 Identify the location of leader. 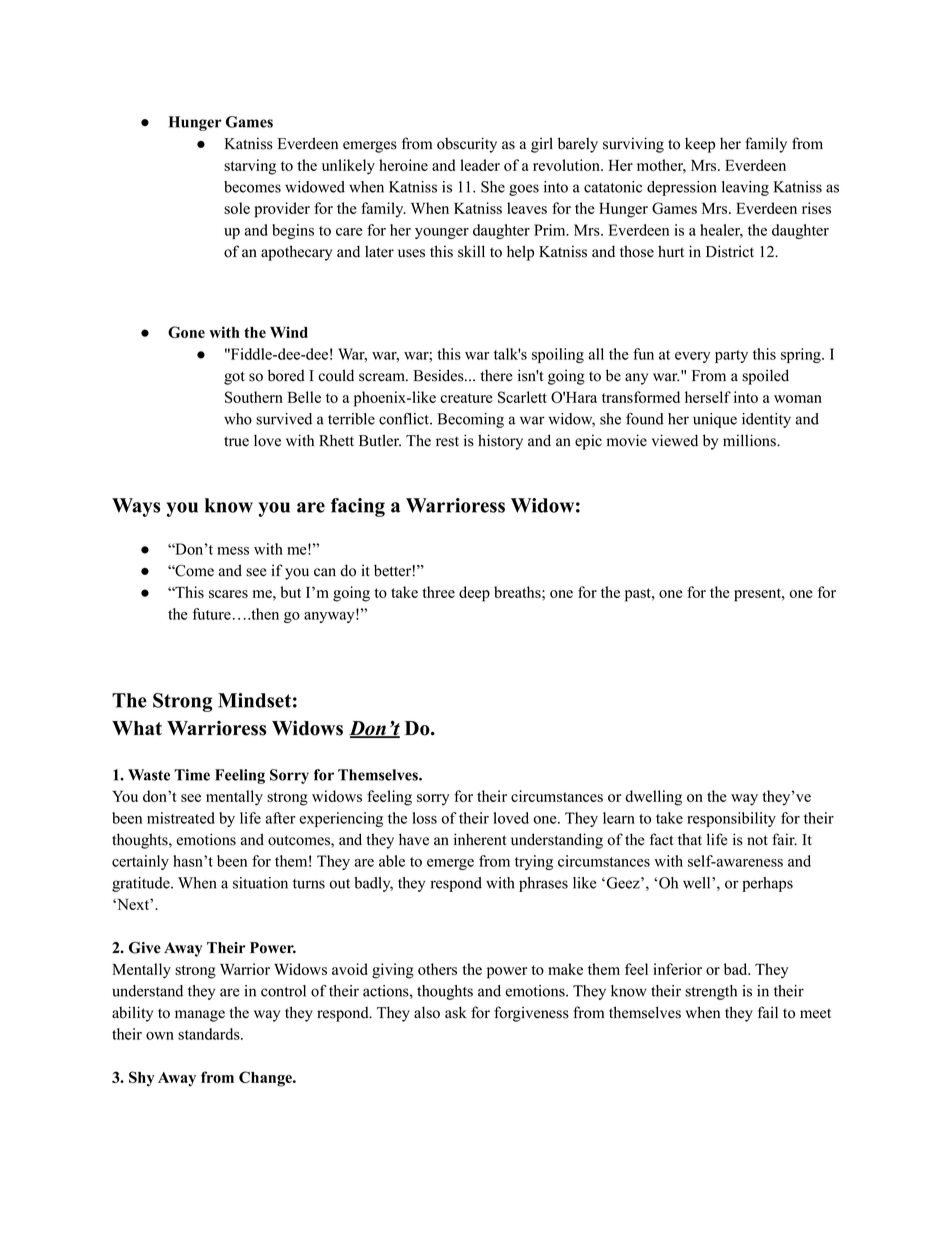
(480, 165).
